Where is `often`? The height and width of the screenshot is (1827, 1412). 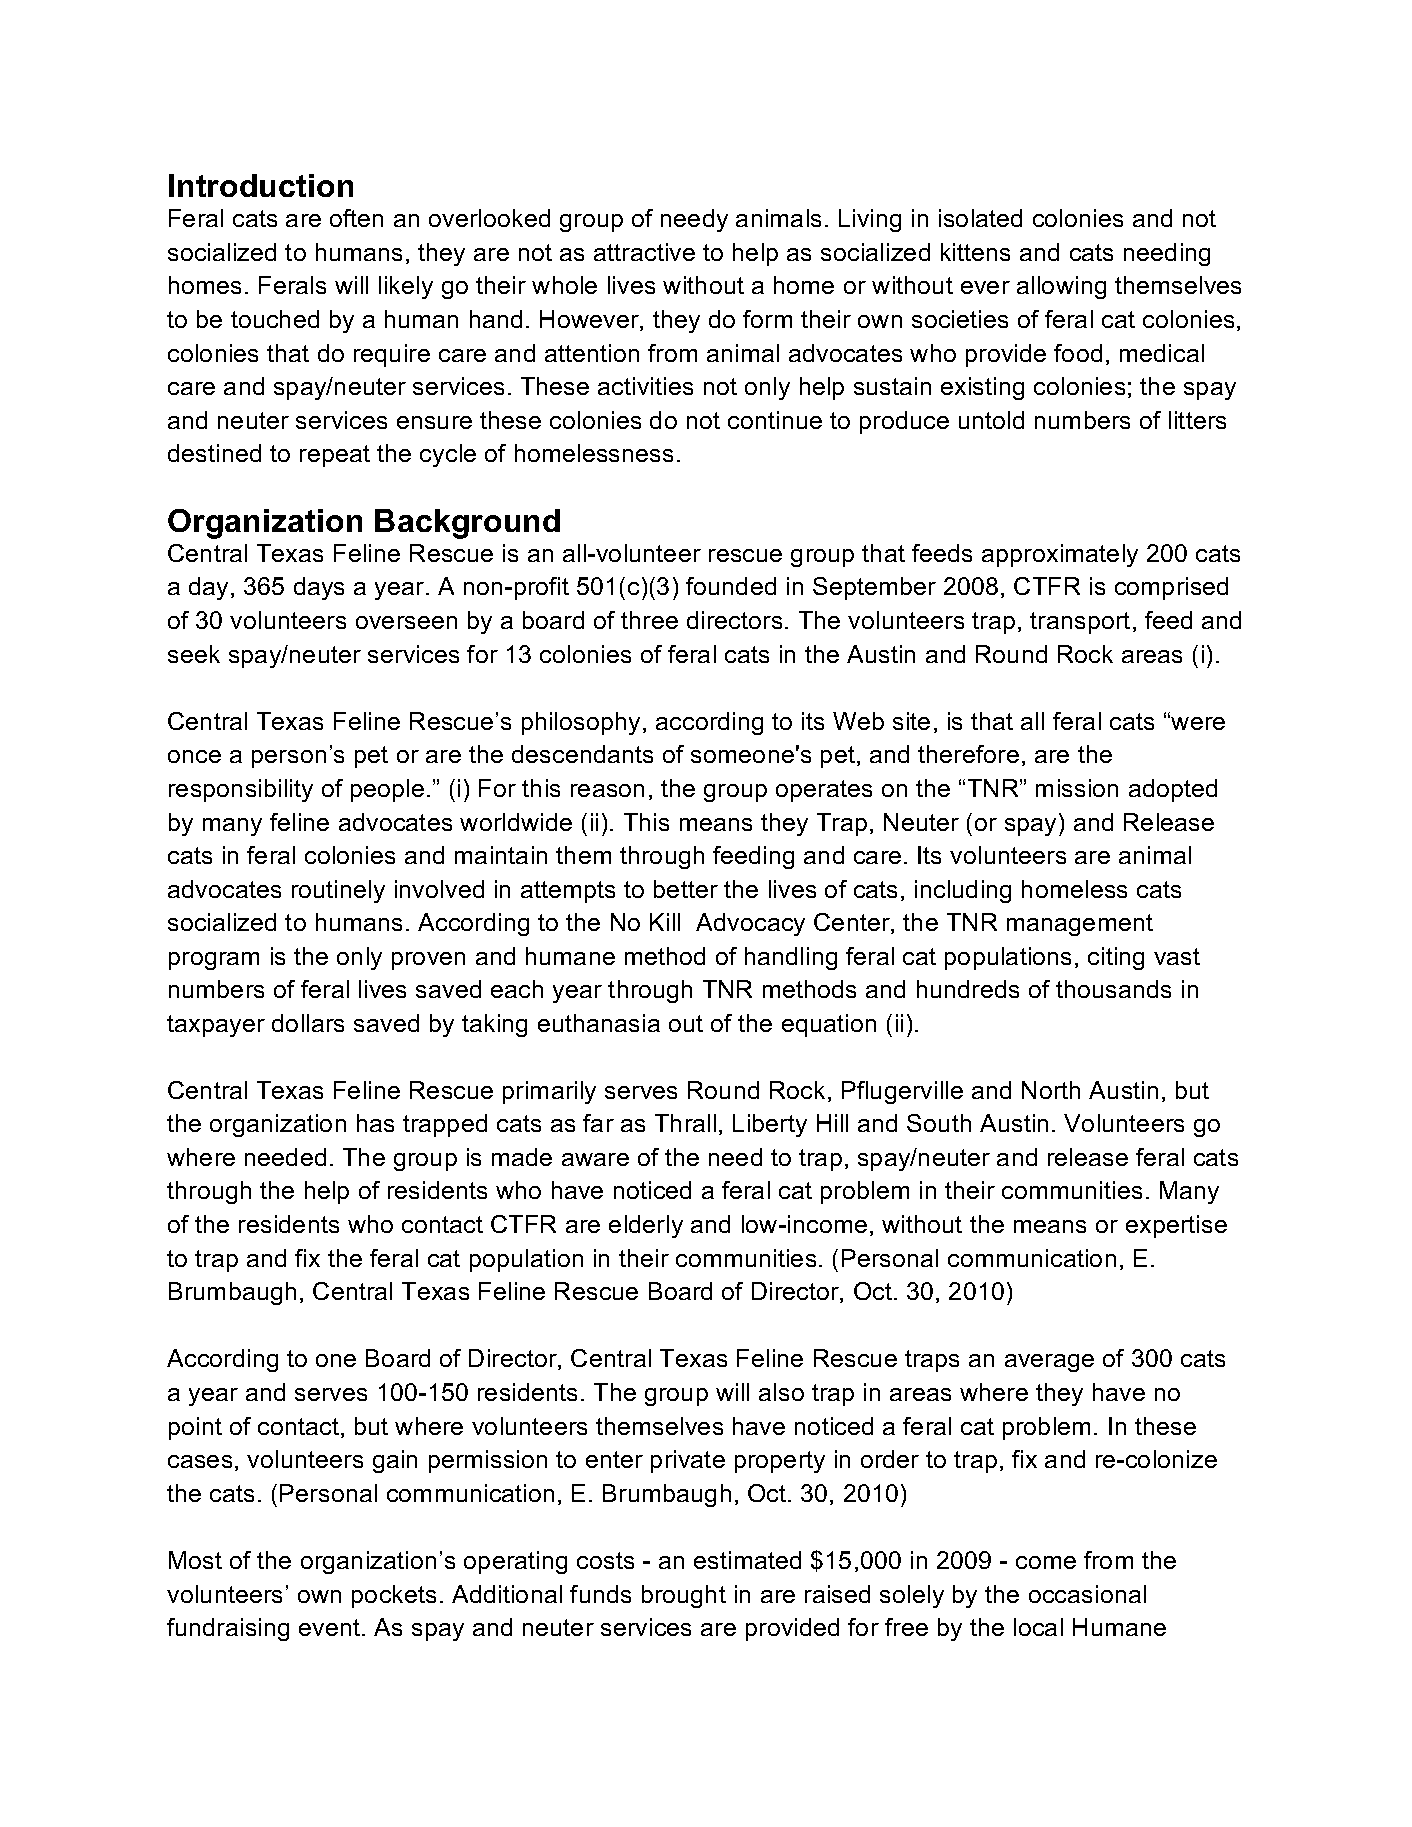 often is located at coordinates (356, 218).
